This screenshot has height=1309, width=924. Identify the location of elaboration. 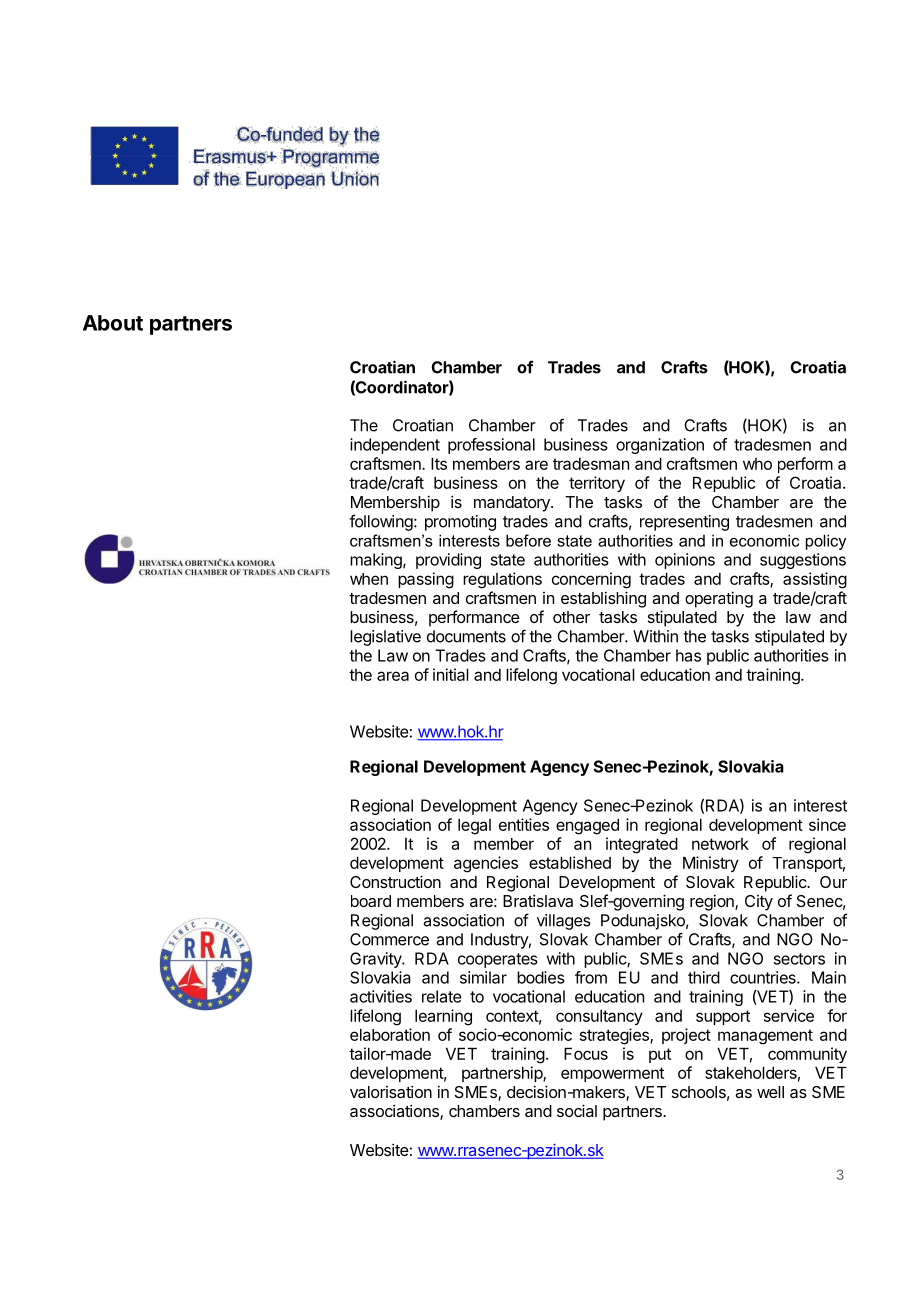
(390, 1034).
